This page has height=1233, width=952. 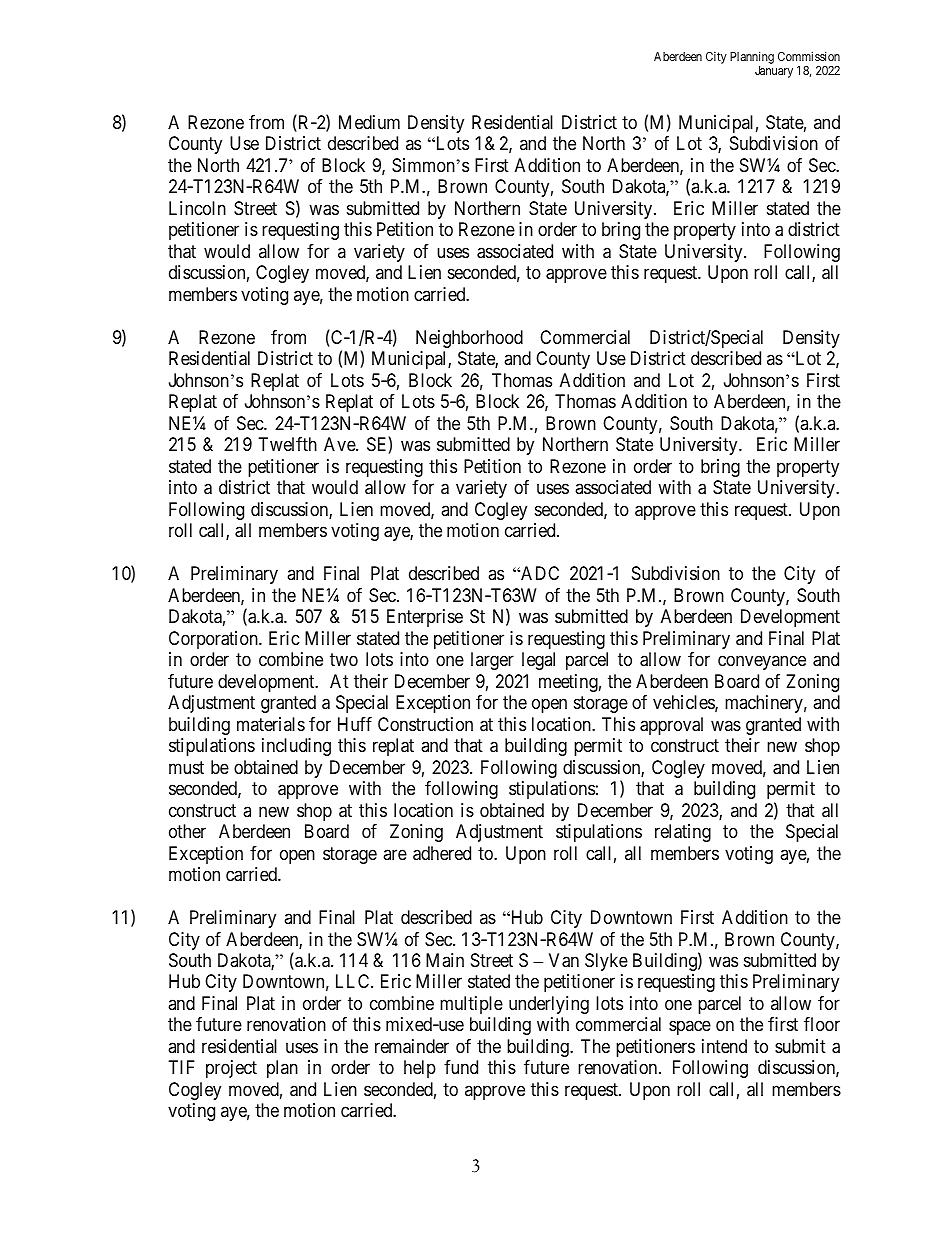 I want to click on multiple, so click(x=471, y=1005).
